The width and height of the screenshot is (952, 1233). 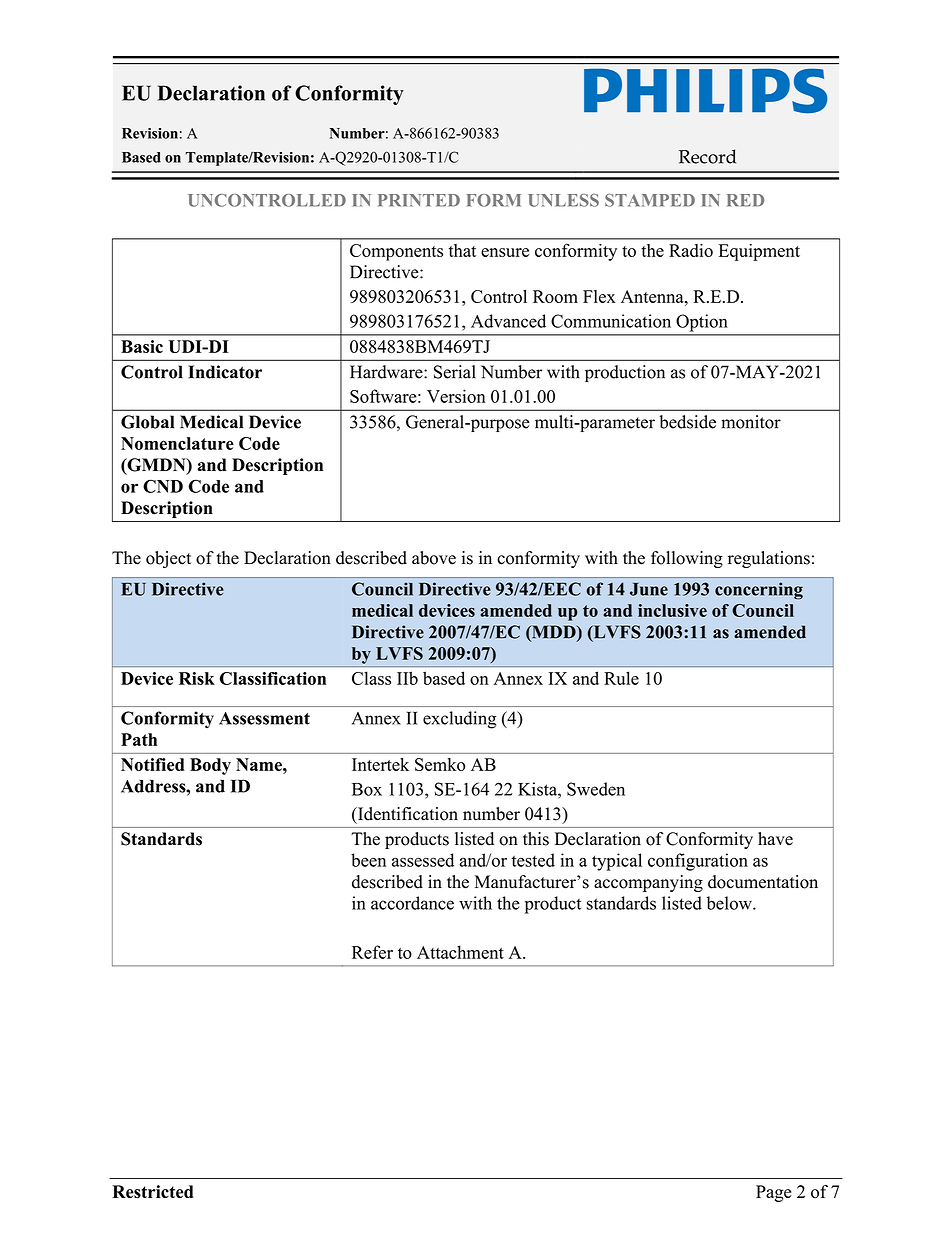 What do you see at coordinates (153, 1192) in the screenshot?
I see `Restricted` at bounding box center [153, 1192].
